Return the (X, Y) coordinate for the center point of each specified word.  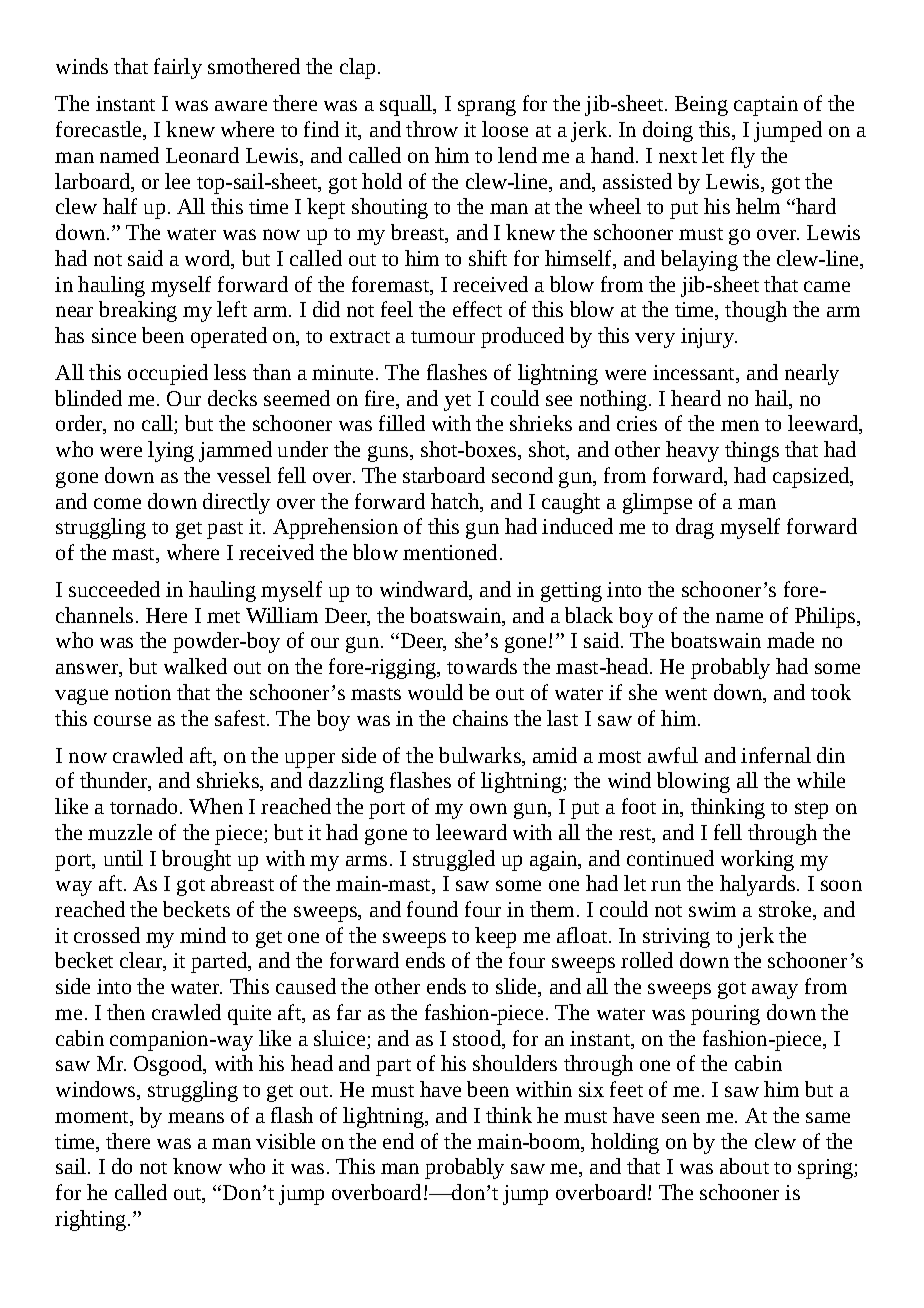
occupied (168, 374)
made (790, 640)
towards (482, 666)
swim (712, 909)
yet (457, 402)
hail (773, 399)
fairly (178, 68)
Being (701, 106)
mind (203, 935)
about (744, 1166)
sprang (487, 108)
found (432, 909)
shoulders (515, 1063)
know (197, 1166)
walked (195, 666)
